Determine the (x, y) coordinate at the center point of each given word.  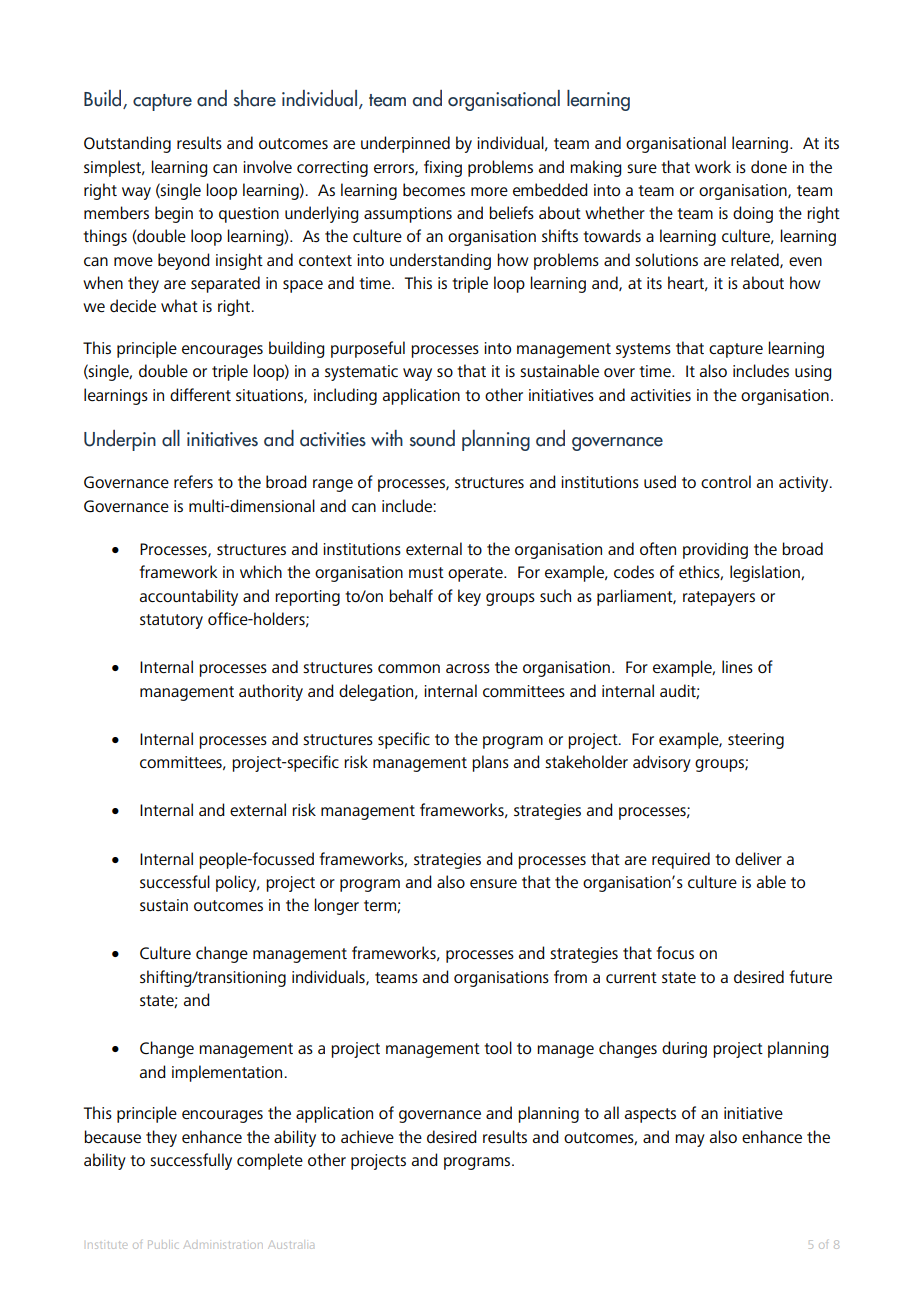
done (769, 166)
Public (163, 1244)
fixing (443, 168)
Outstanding (127, 144)
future (810, 976)
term (381, 906)
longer (336, 906)
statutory (171, 621)
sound (432, 438)
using (813, 373)
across (468, 668)
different (200, 394)
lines (737, 666)
